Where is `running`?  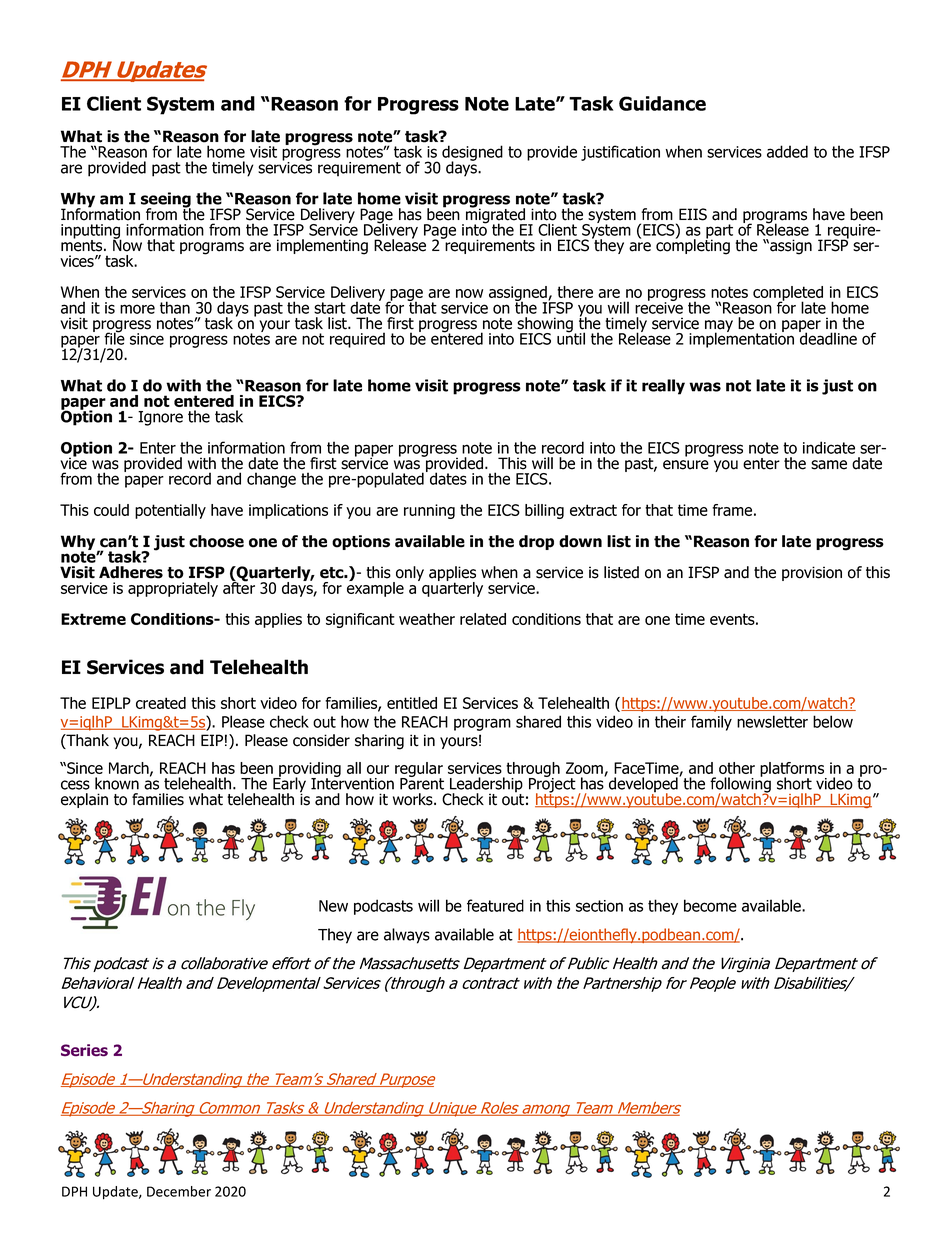 running is located at coordinates (429, 511).
